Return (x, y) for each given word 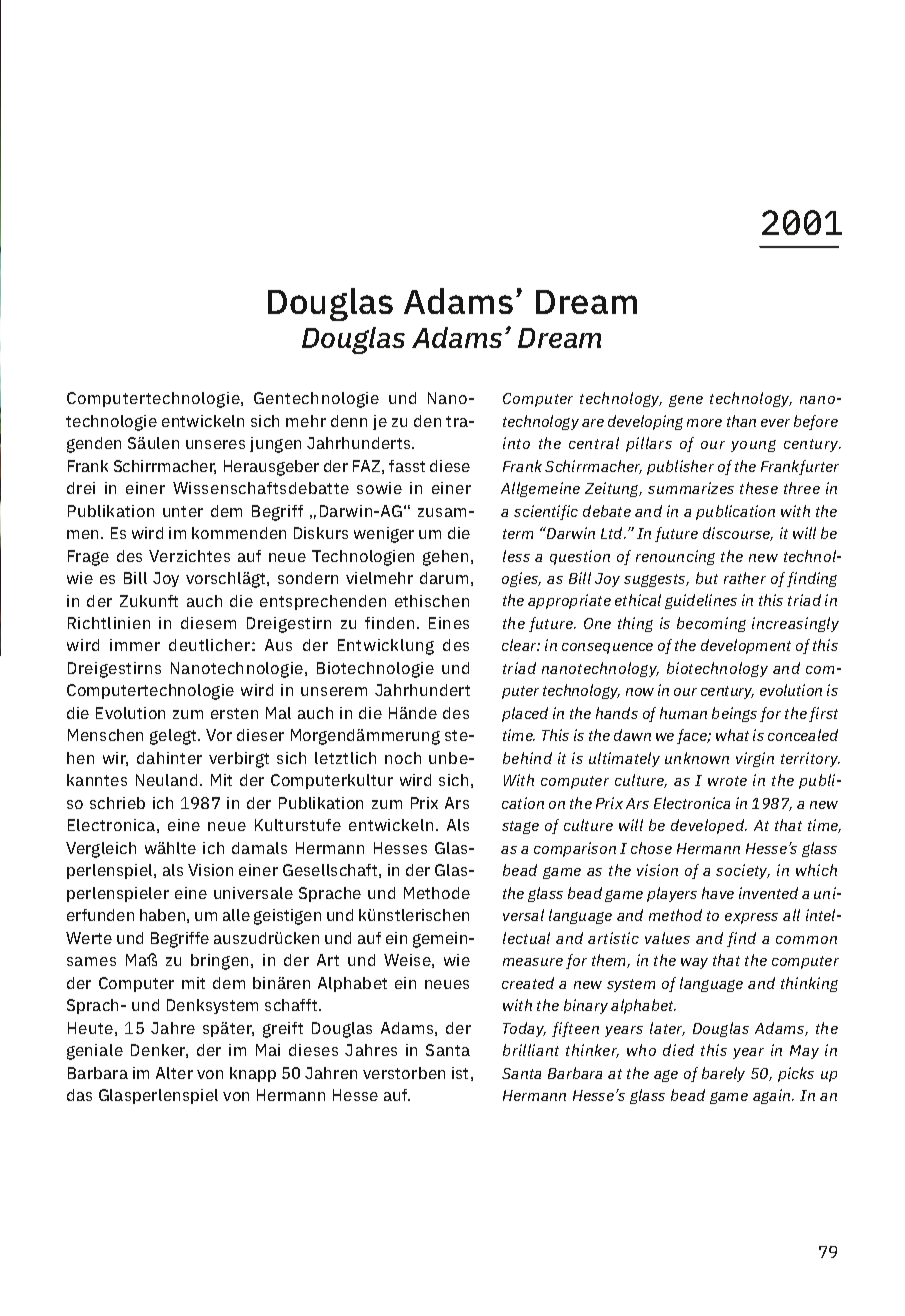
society (743, 871)
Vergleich (101, 850)
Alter (174, 1073)
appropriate (569, 601)
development (746, 646)
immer (135, 645)
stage (520, 827)
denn (349, 421)
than (741, 421)
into (516, 443)
